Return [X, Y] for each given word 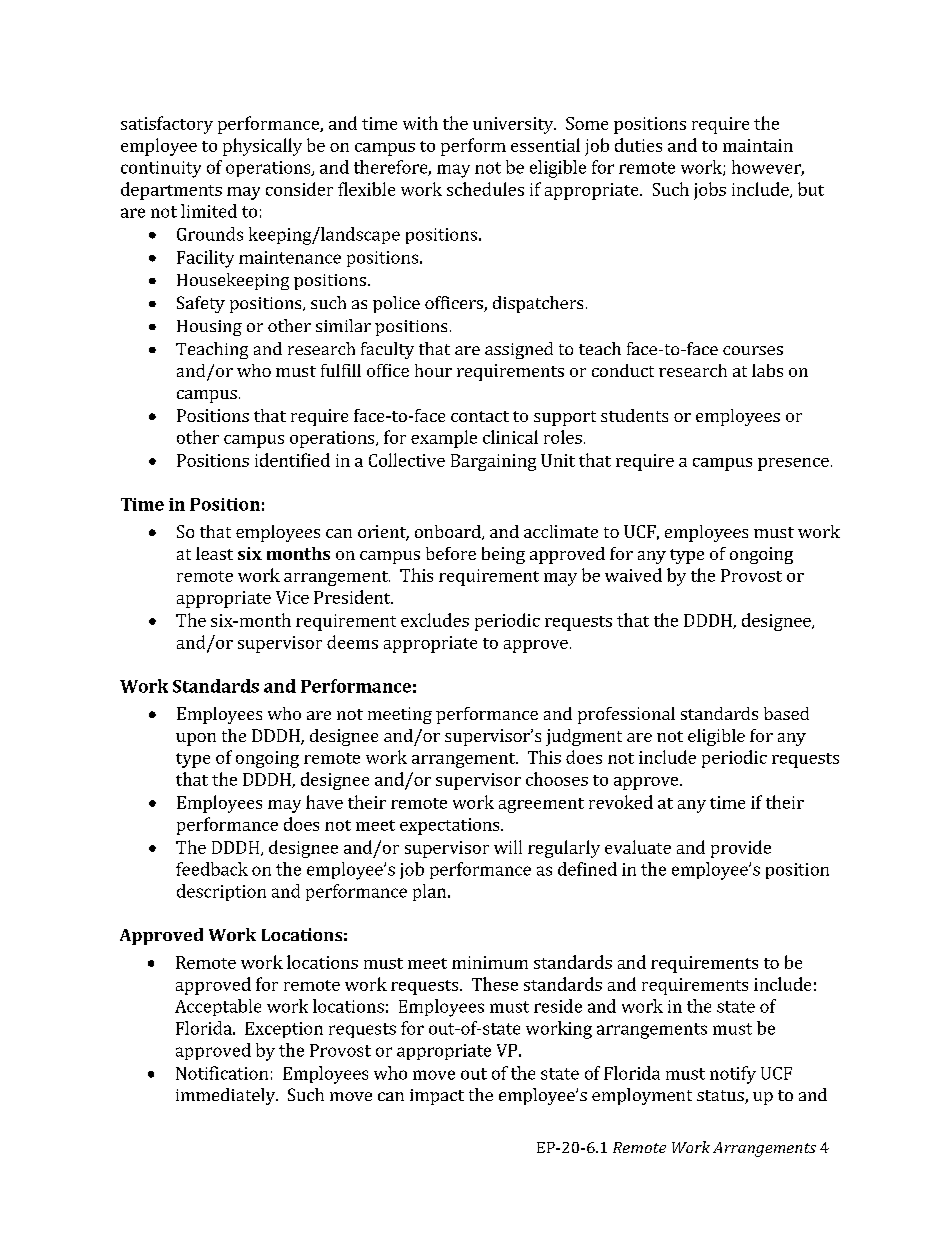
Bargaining [493, 462]
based [786, 713]
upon [196, 739]
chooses [557, 779]
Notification [222, 1073]
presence [793, 464]
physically [262, 147]
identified [292, 460]
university [514, 125]
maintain [758, 145]
